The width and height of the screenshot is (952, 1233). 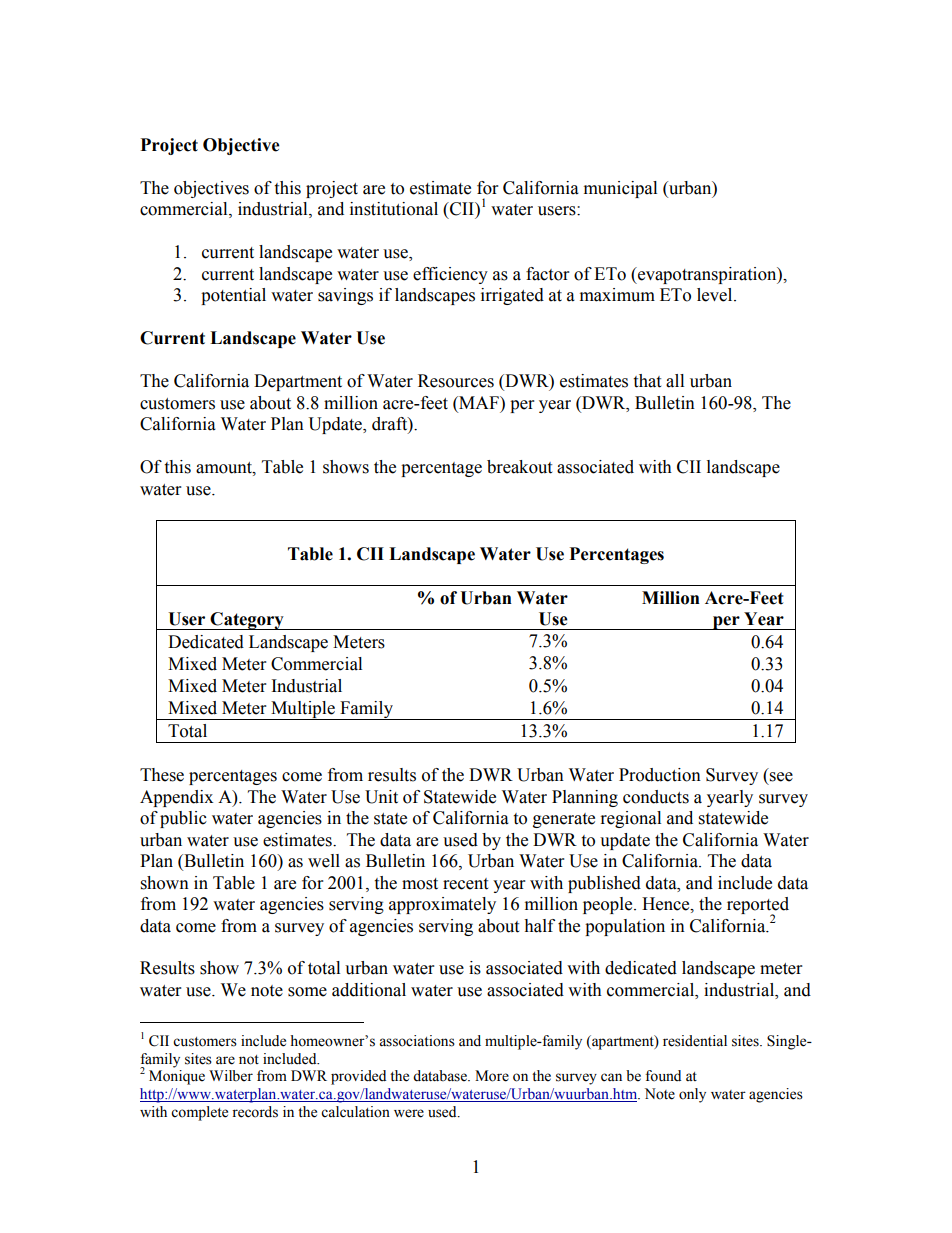 I want to click on More, so click(x=492, y=1076).
